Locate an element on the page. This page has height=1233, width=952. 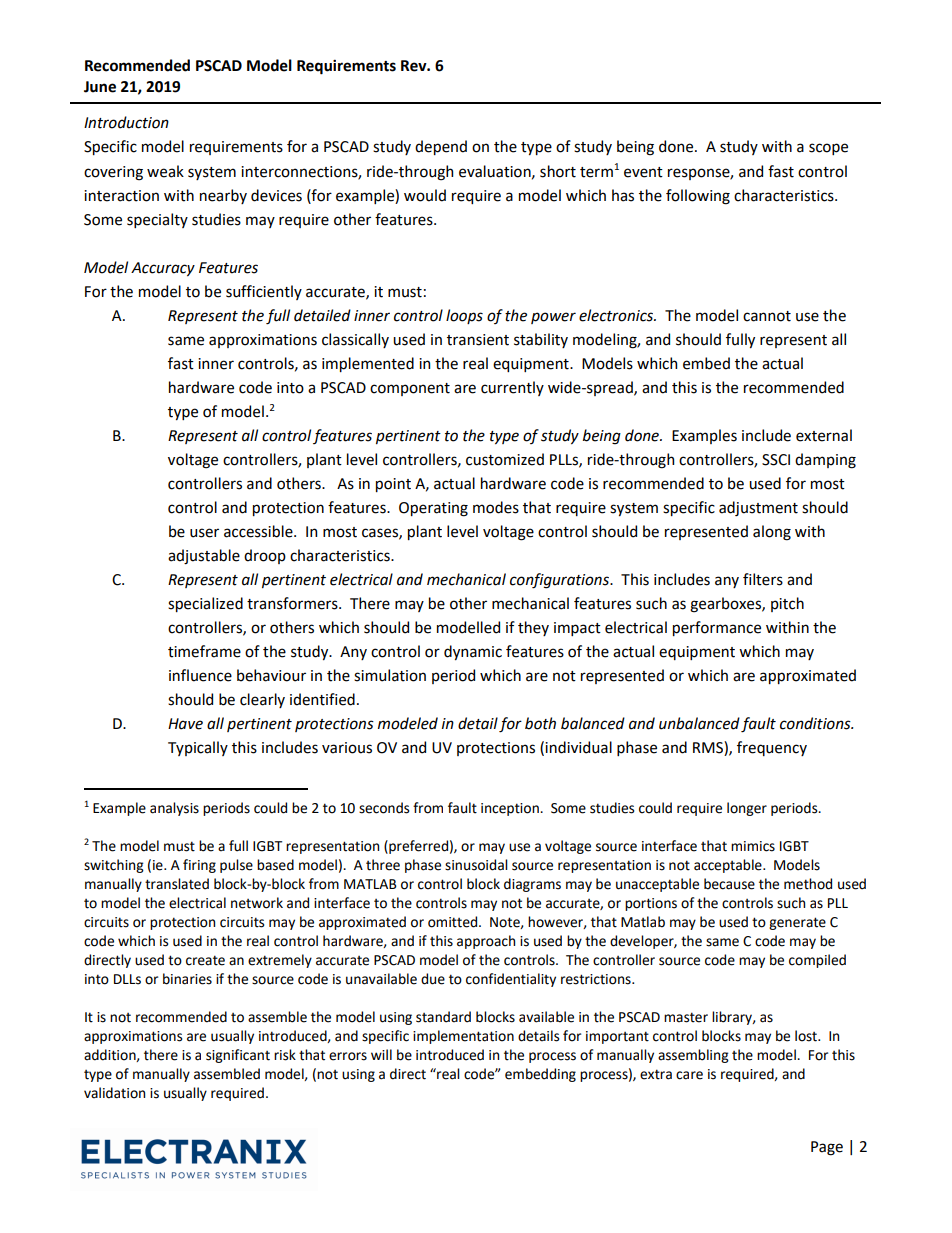
because is located at coordinates (729, 884).
